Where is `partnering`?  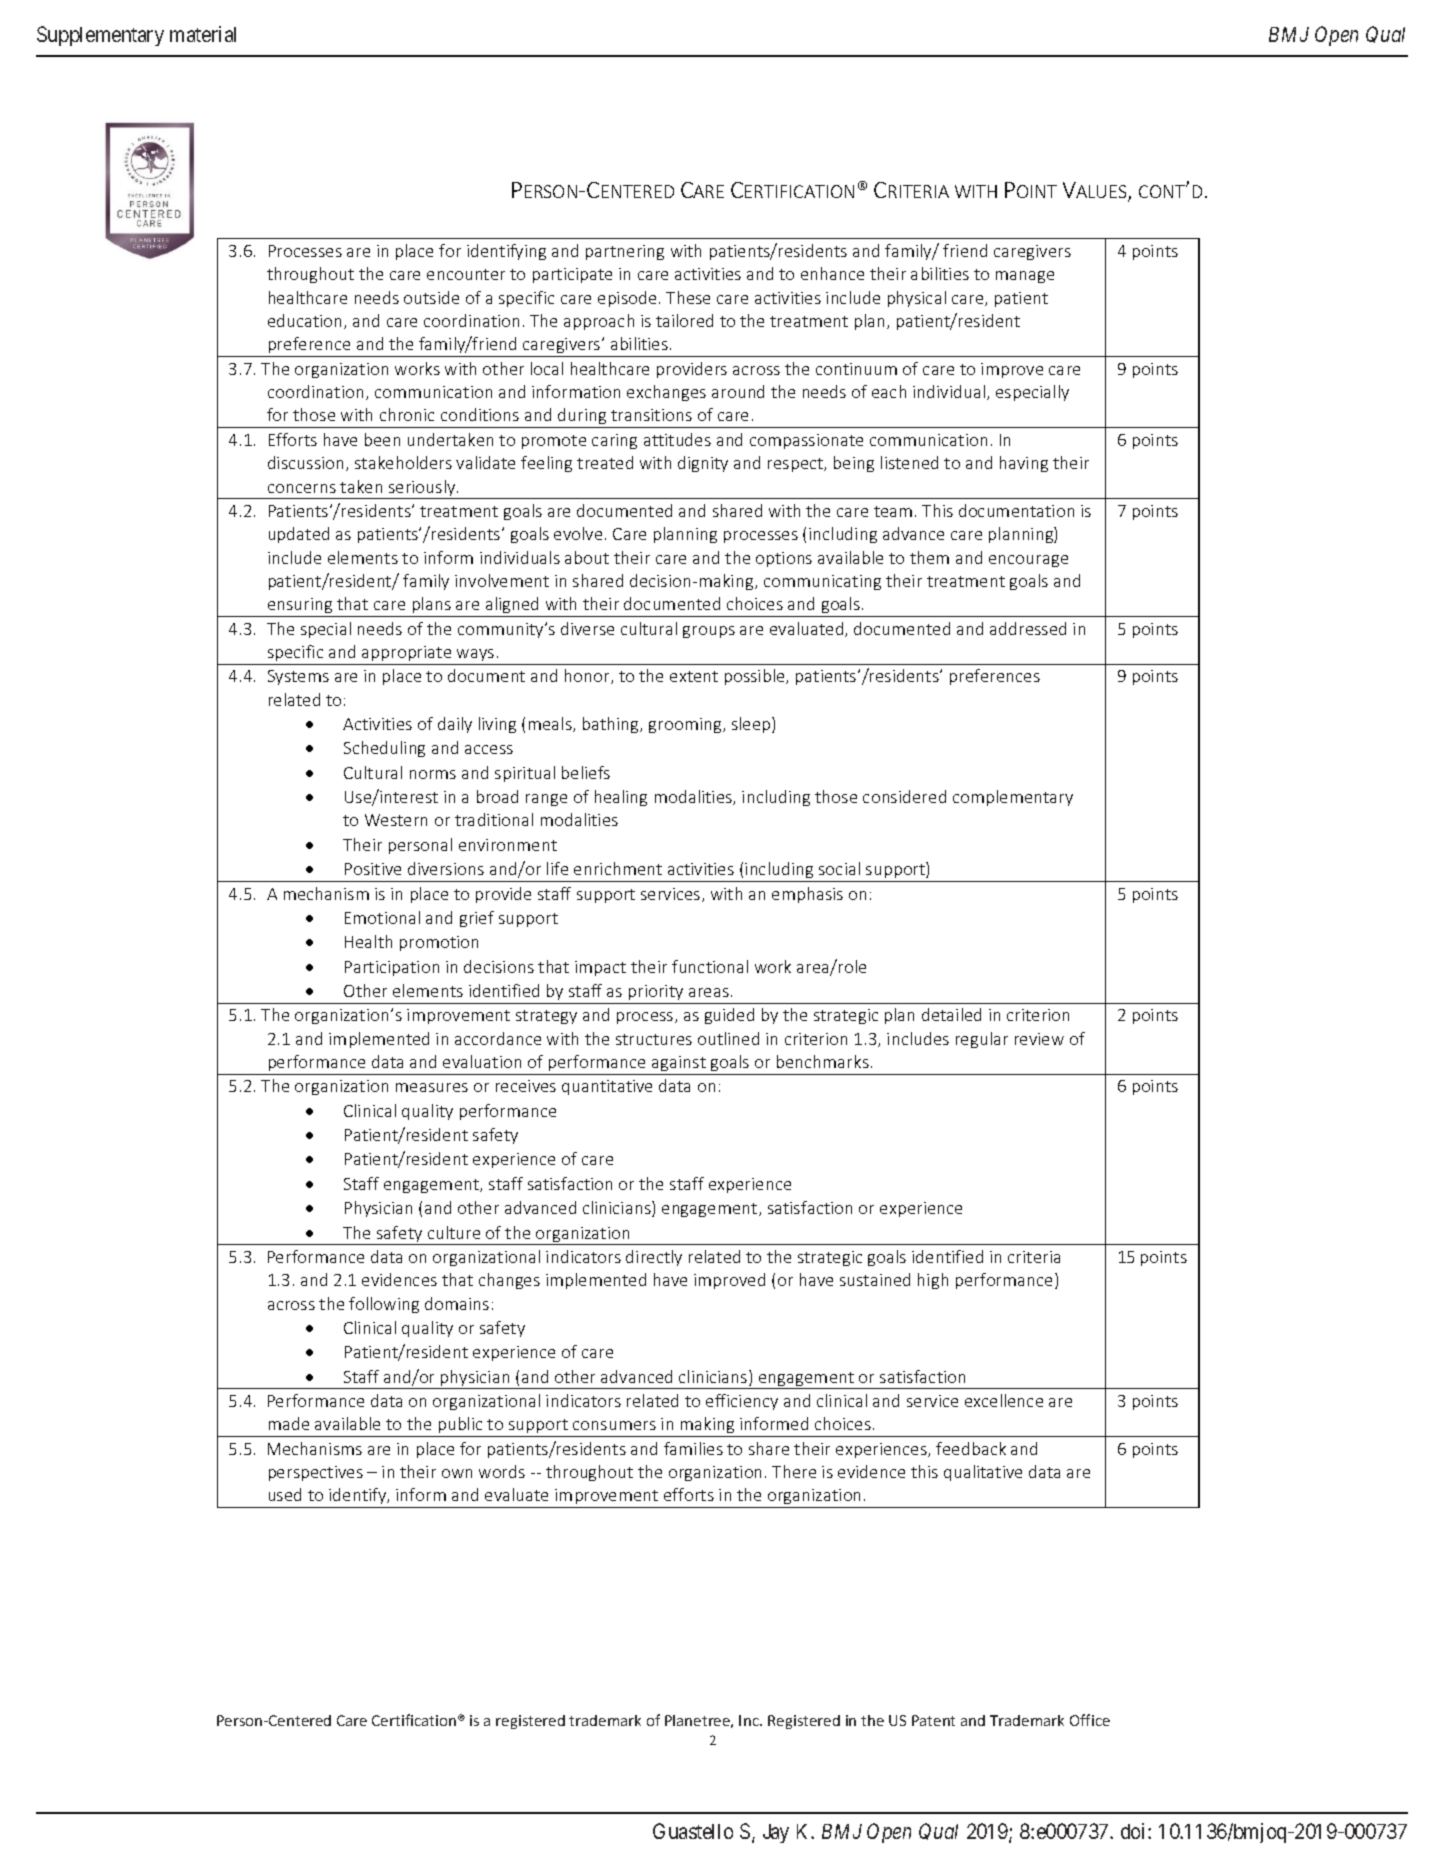 partnering is located at coordinates (625, 252).
